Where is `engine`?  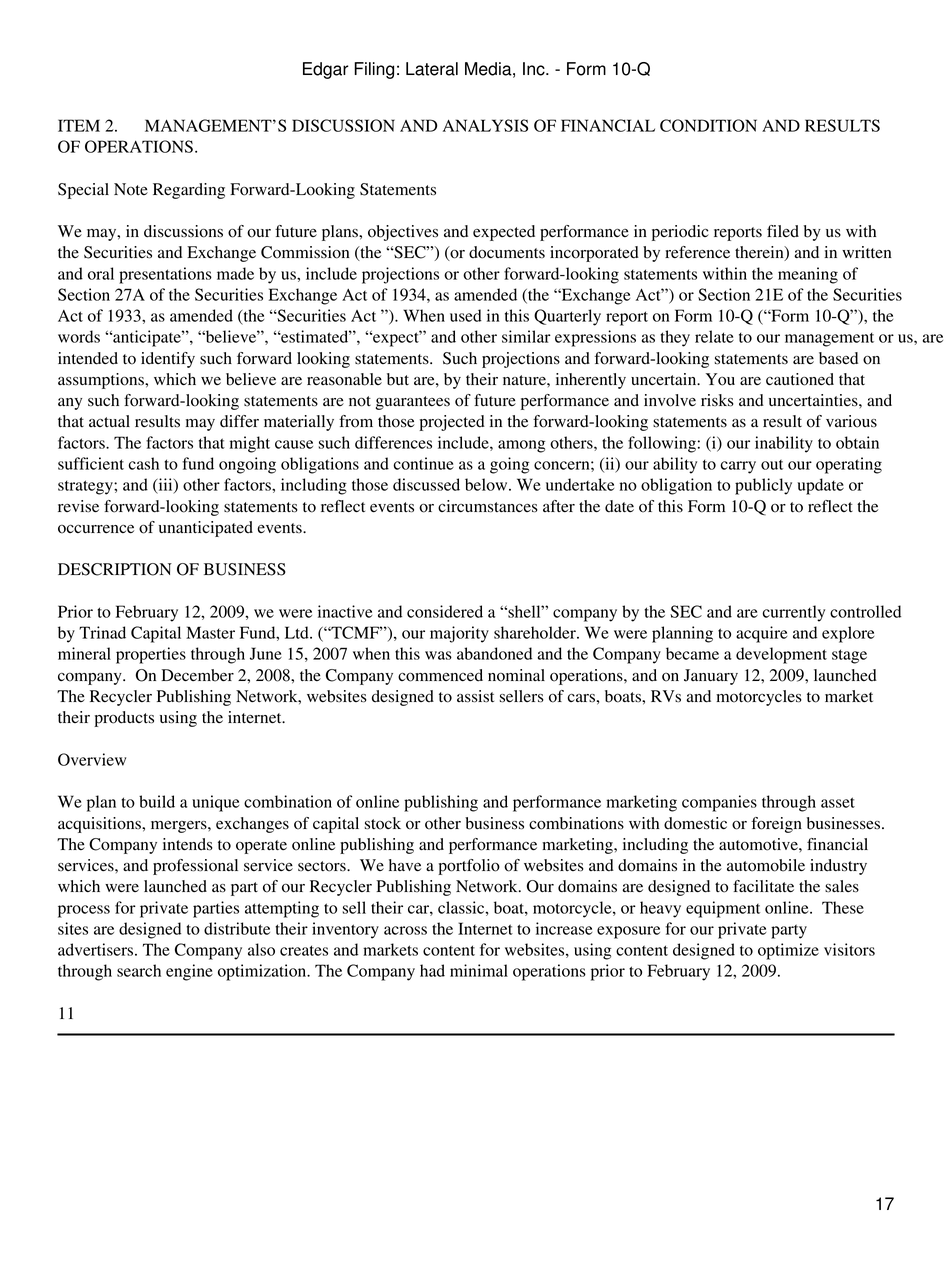
engine is located at coordinates (189, 972).
